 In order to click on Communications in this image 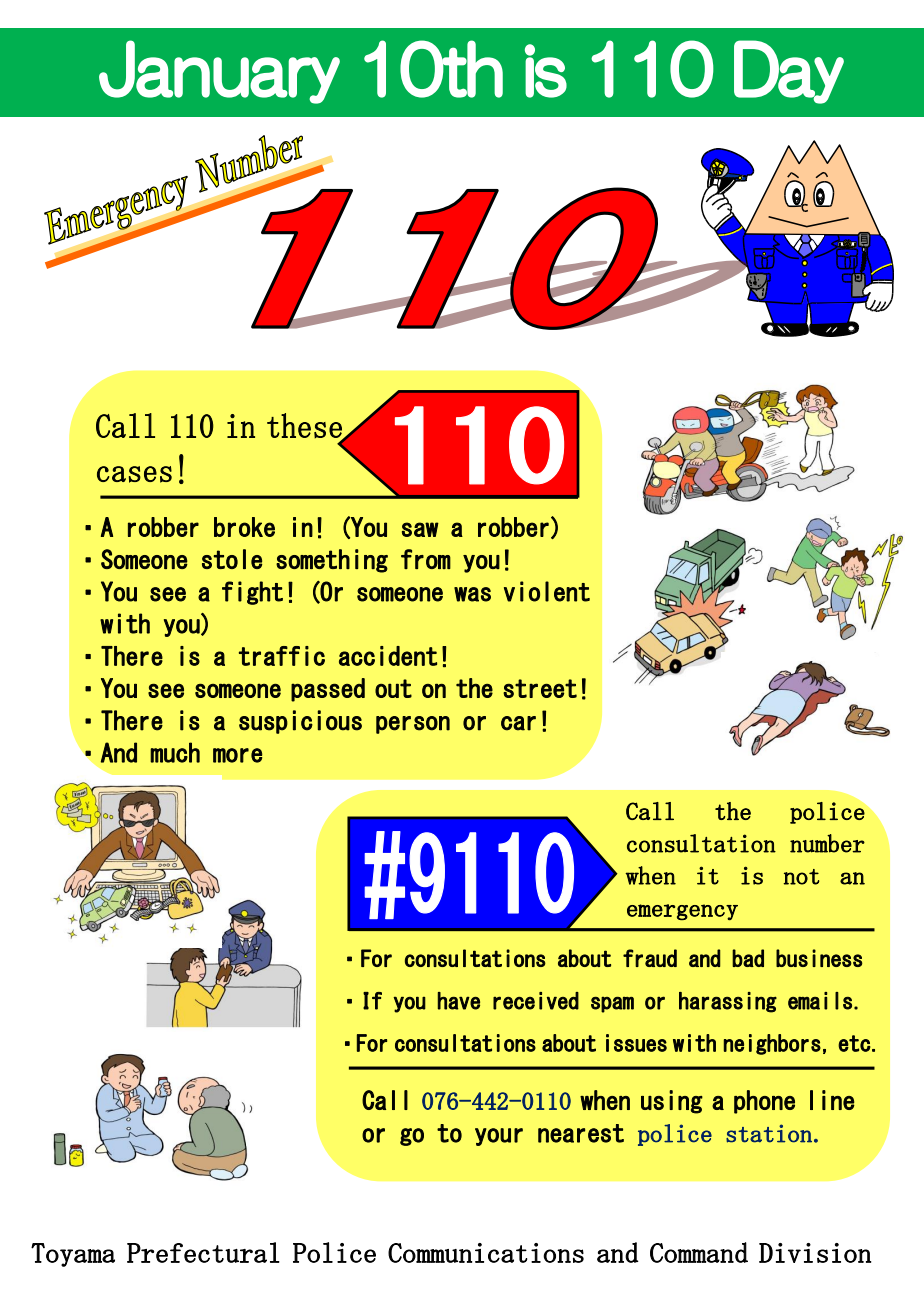, I will do `click(486, 1253)`.
